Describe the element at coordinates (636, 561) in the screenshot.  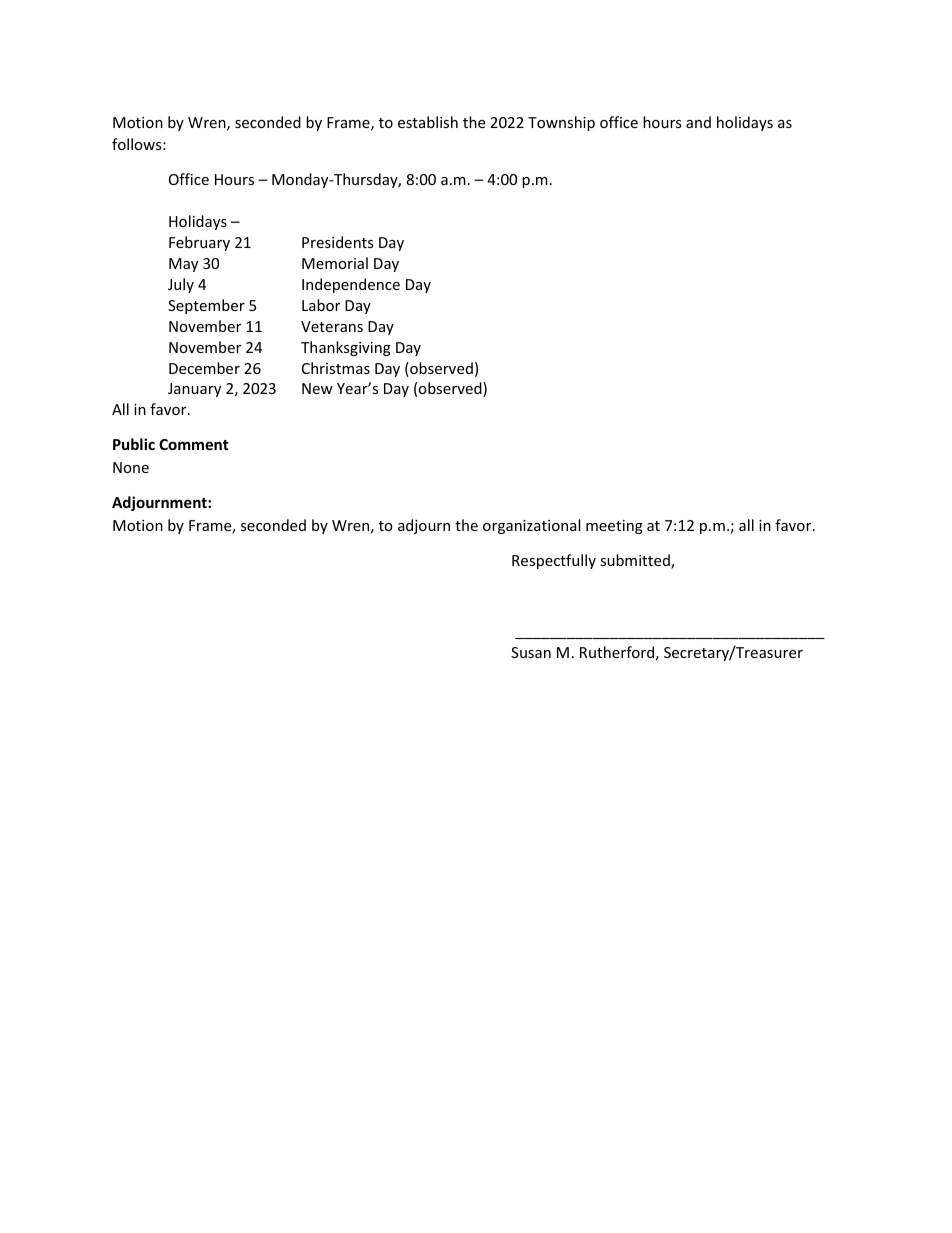
I see `submitted` at that location.
